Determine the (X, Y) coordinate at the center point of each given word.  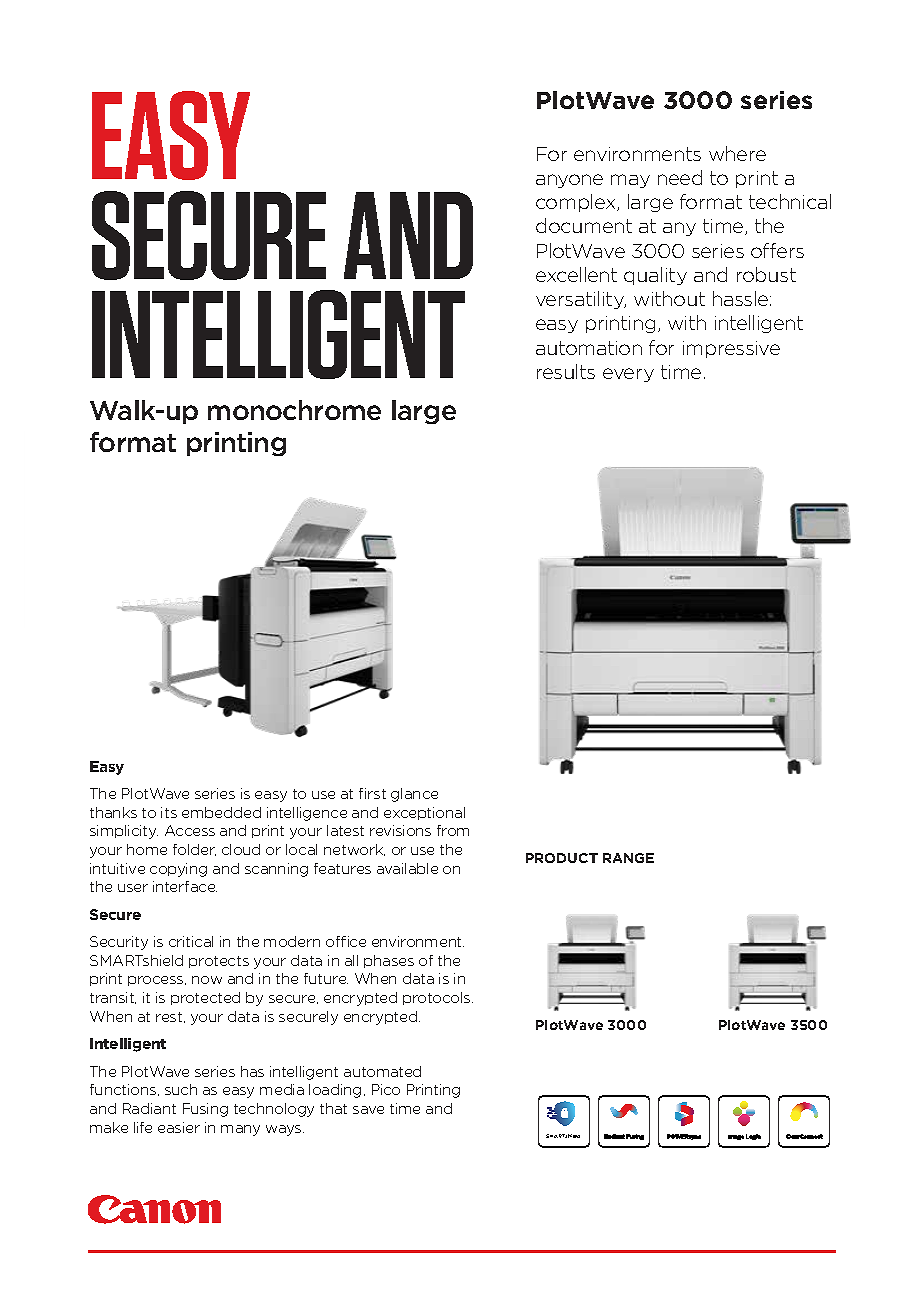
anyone (569, 181)
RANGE (628, 858)
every (628, 375)
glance (414, 795)
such (181, 1089)
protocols (438, 998)
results (566, 371)
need (680, 177)
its (169, 812)
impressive (731, 349)
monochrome (294, 410)
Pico (386, 1089)
